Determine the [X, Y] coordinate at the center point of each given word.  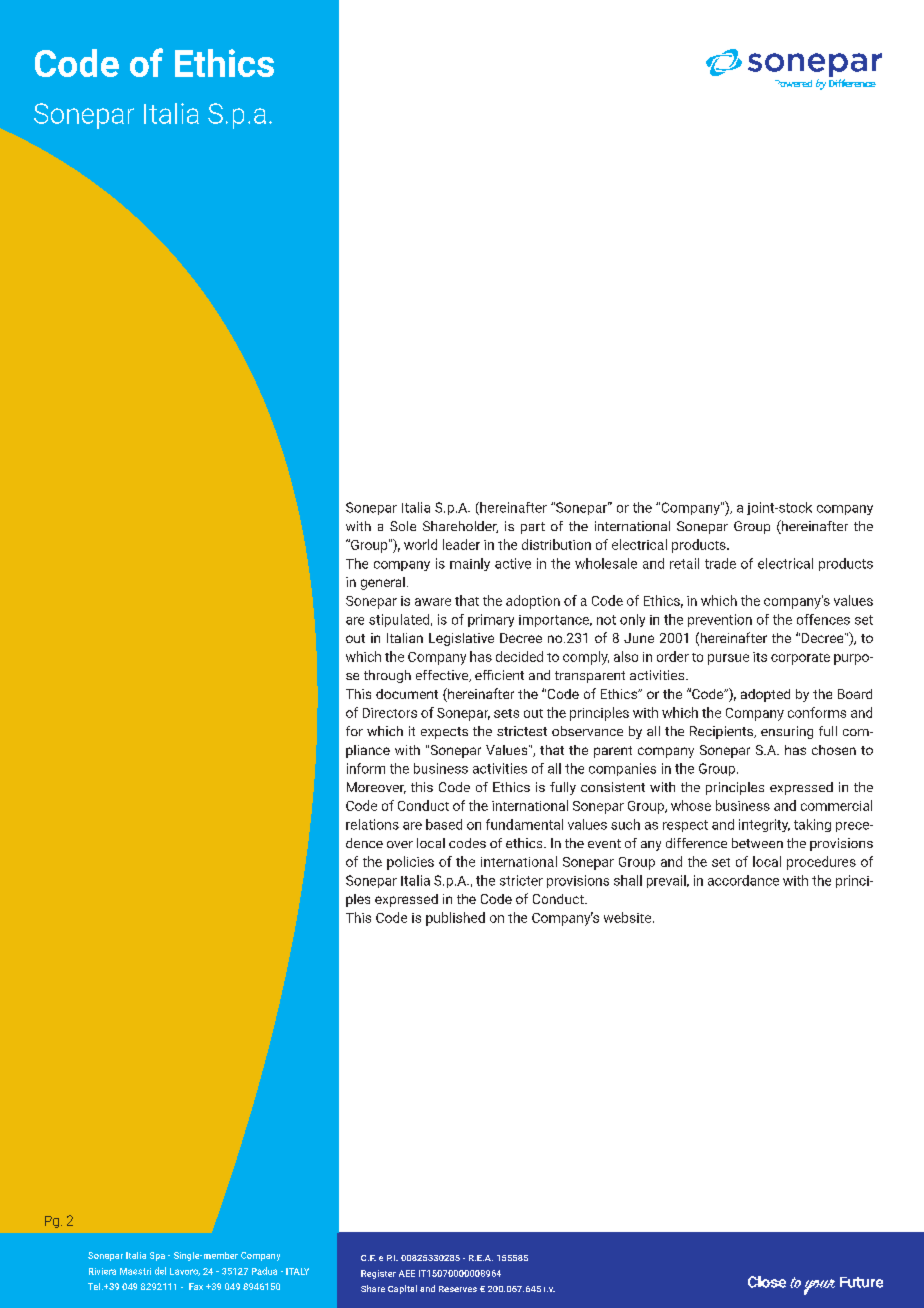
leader [461, 544]
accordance [743, 880]
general [383, 583]
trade [720, 563]
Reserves [458, 1289]
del [160, 1271]
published [455, 919]
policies [410, 863]
